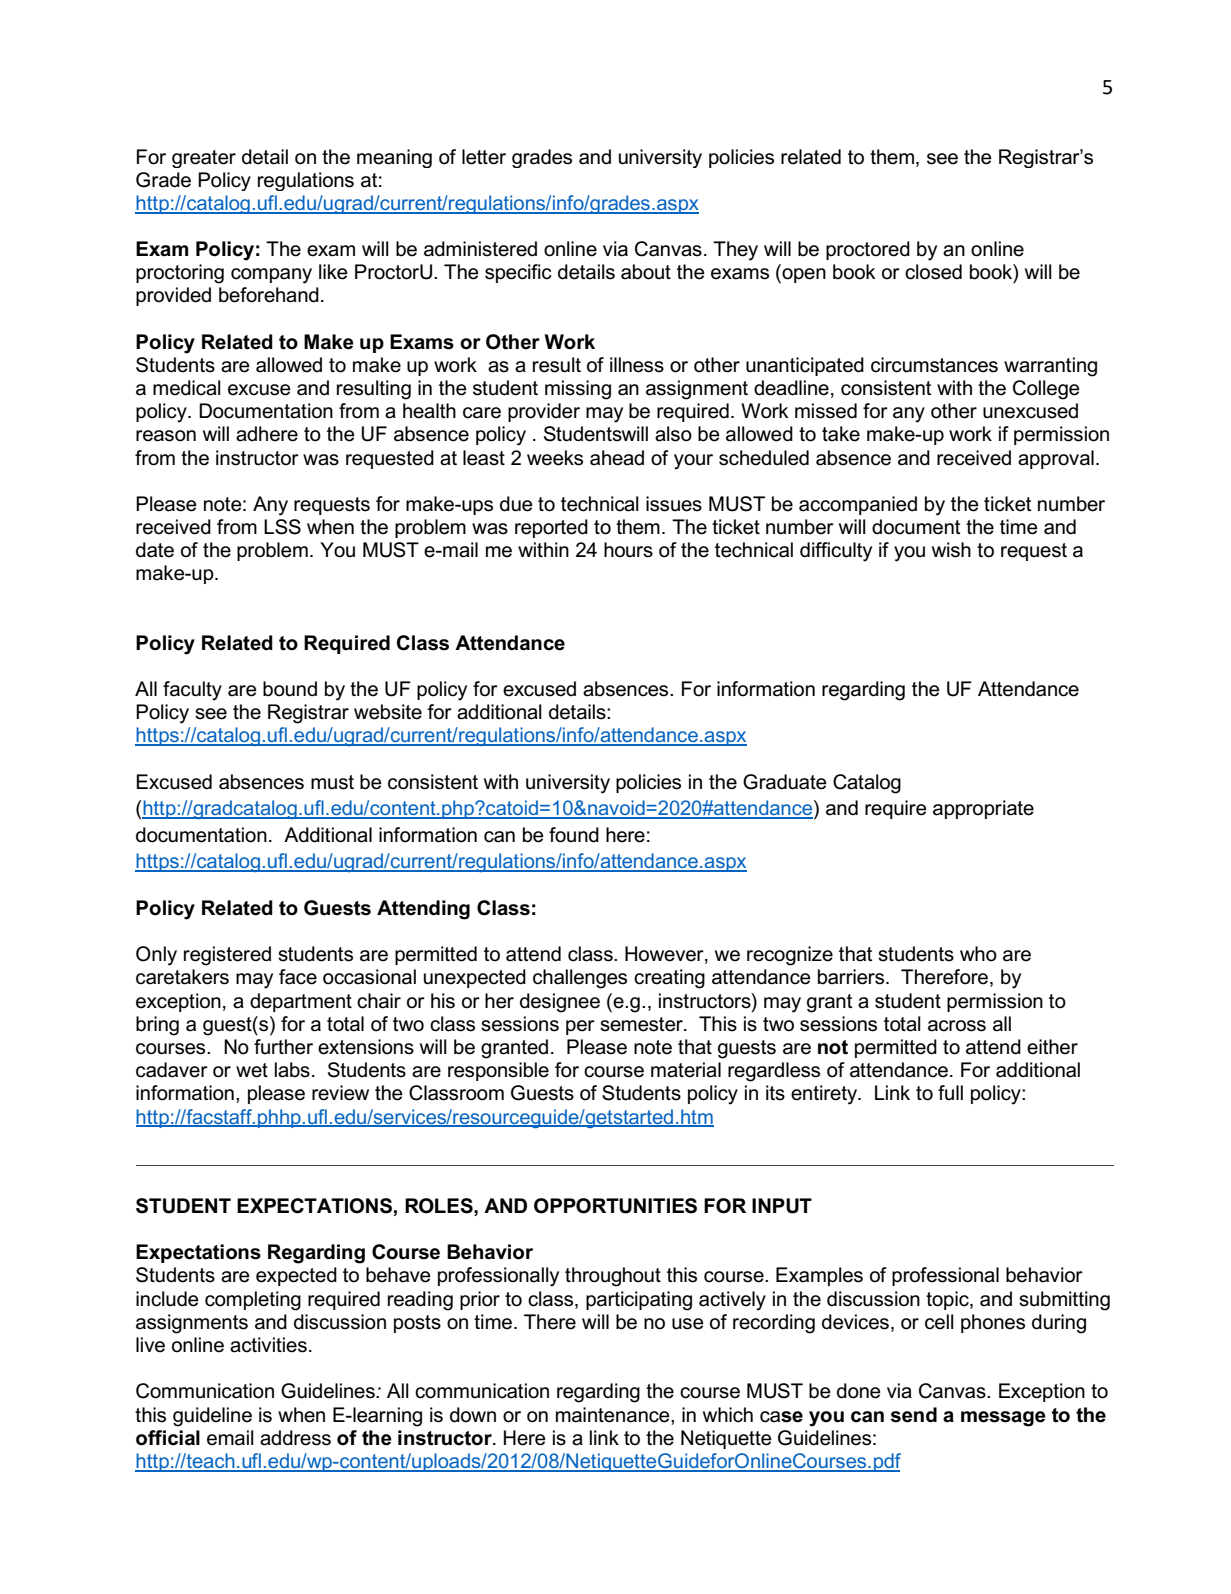  Describe the element at coordinates (295, 1438) in the screenshot. I see `address` at that location.
